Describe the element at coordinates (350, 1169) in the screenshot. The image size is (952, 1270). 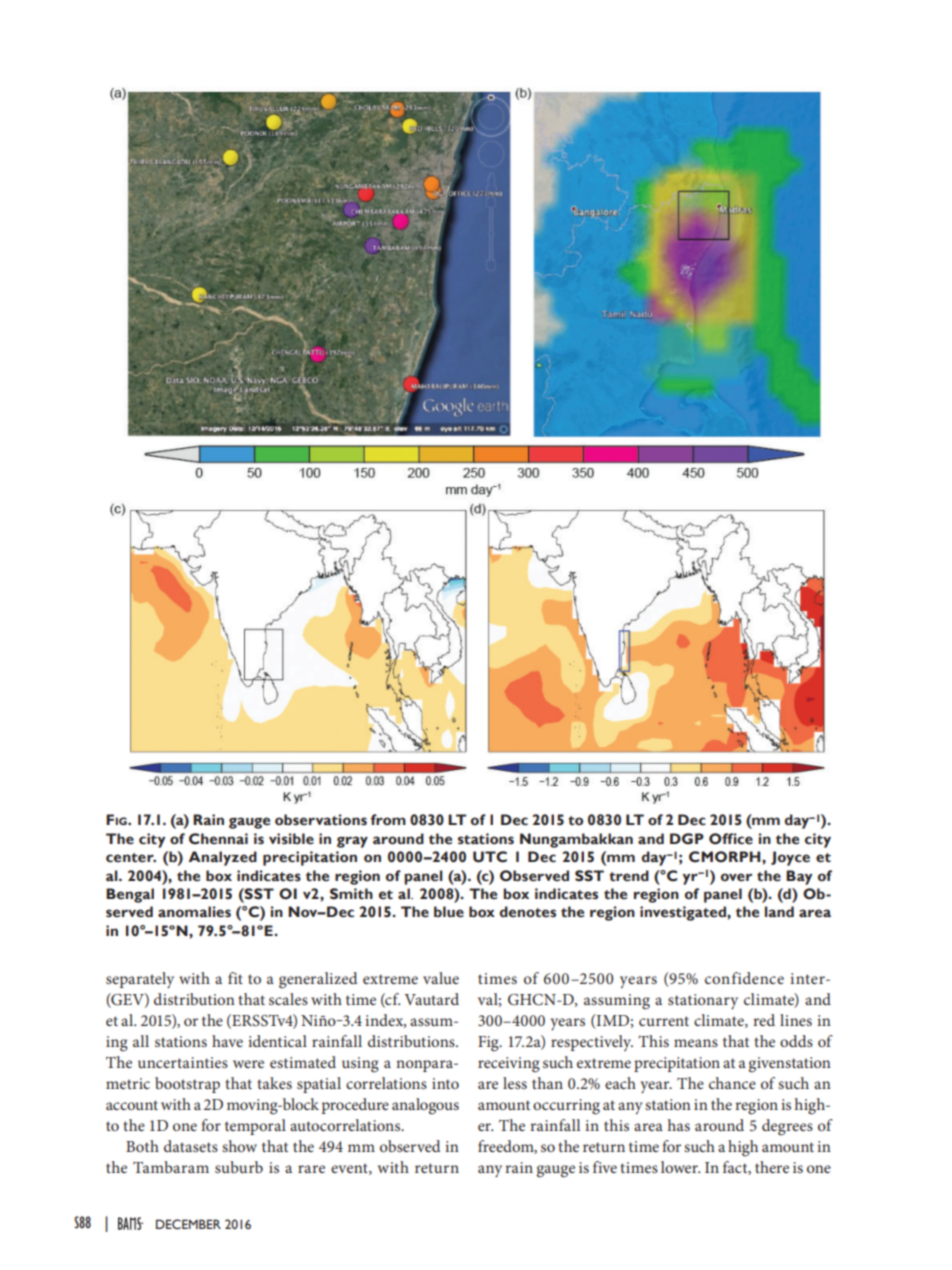
I see `event` at that location.
